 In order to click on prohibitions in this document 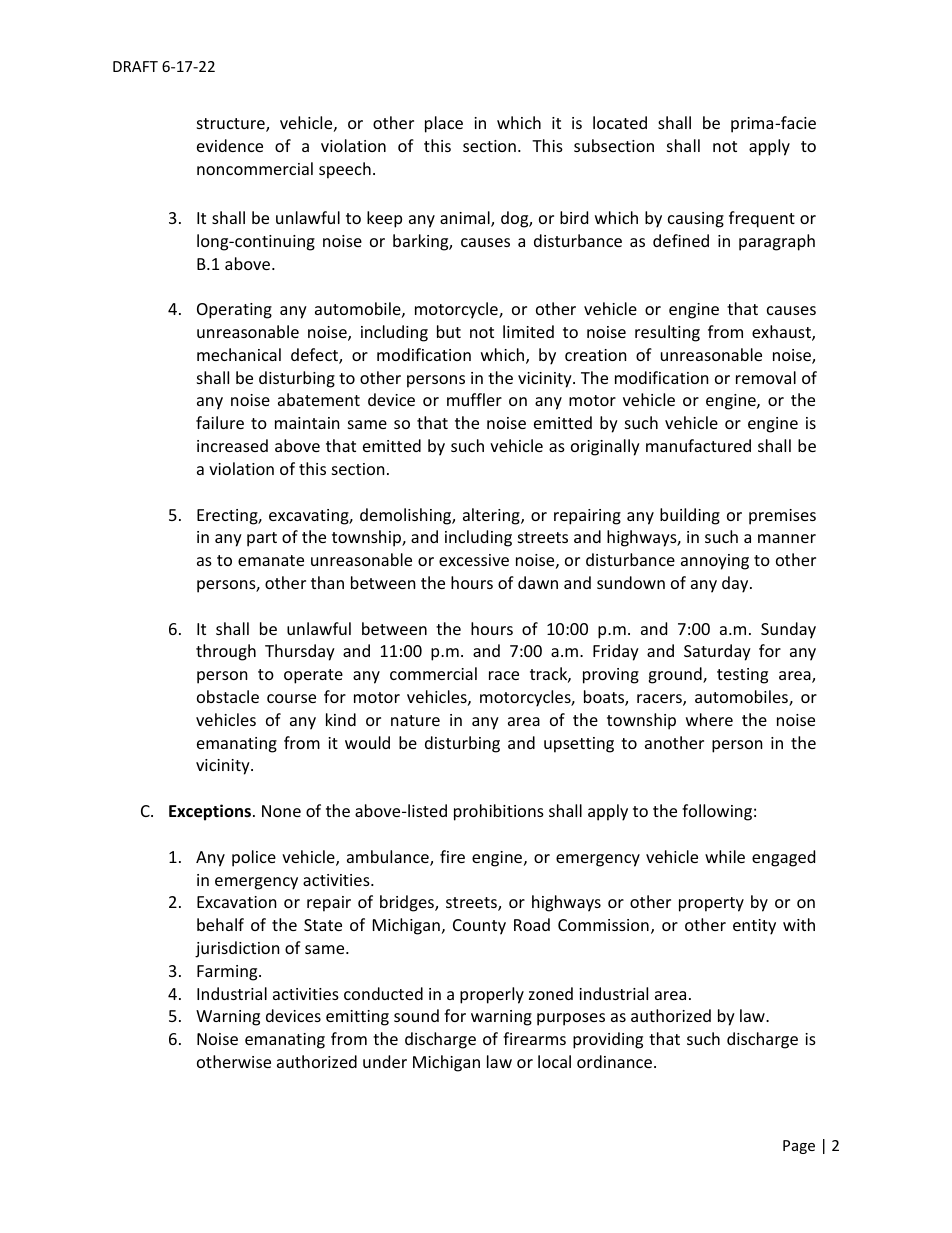, I will do `click(499, 812)`.
